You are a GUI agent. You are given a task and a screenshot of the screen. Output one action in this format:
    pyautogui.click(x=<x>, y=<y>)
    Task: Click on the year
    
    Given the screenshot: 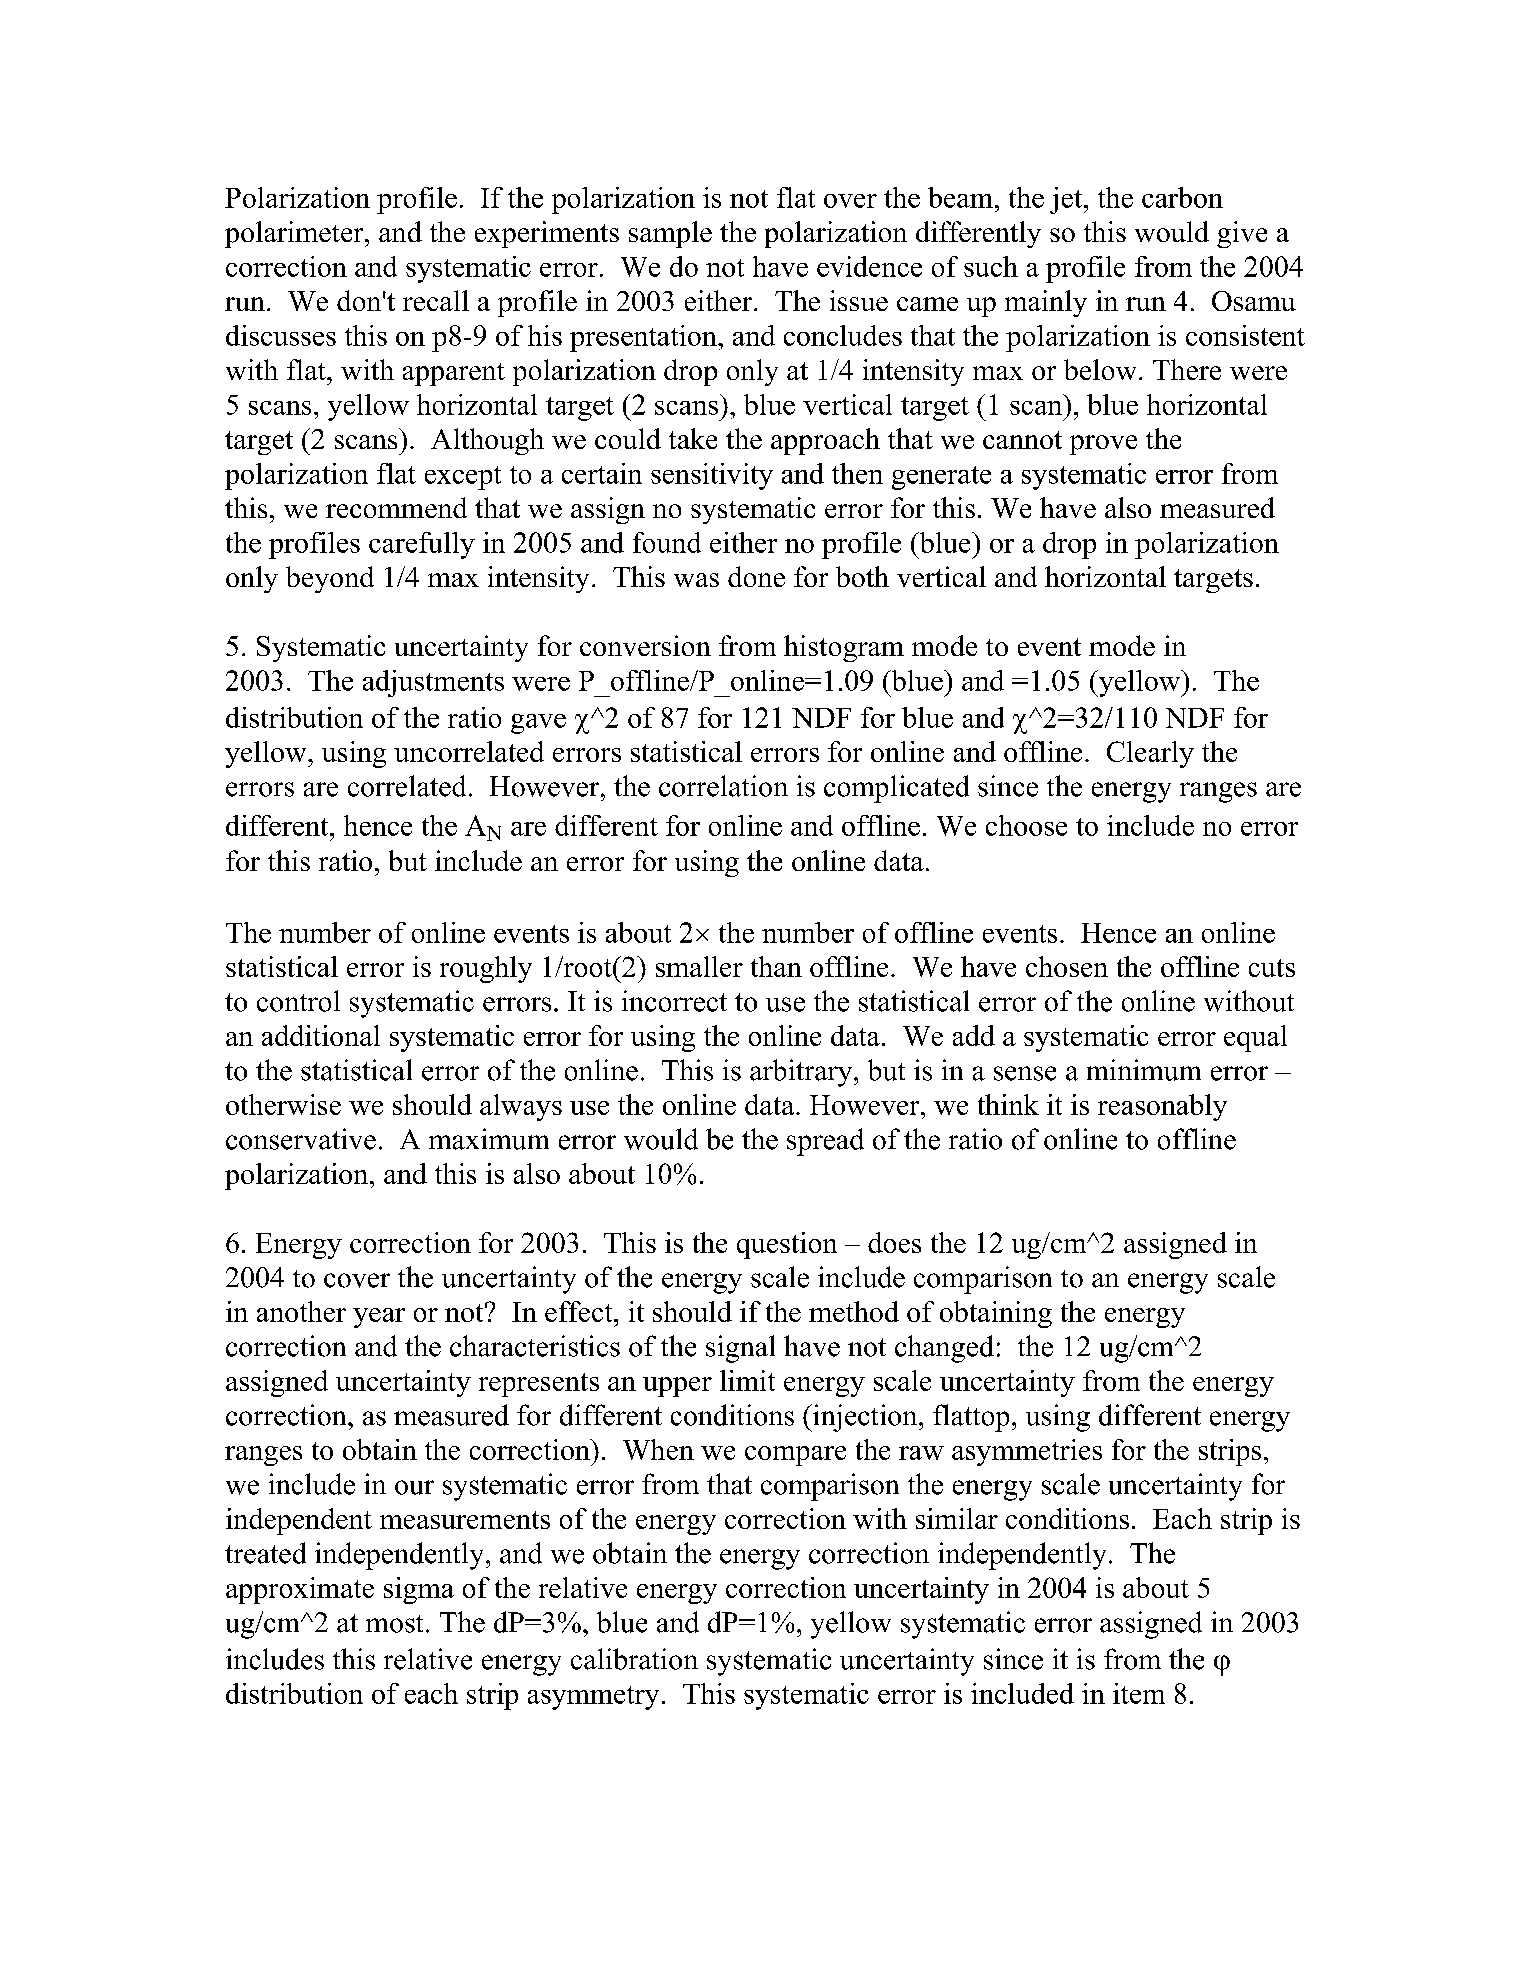 What is the action you would take?
    pyautogui.click(x=379, y=1318)
